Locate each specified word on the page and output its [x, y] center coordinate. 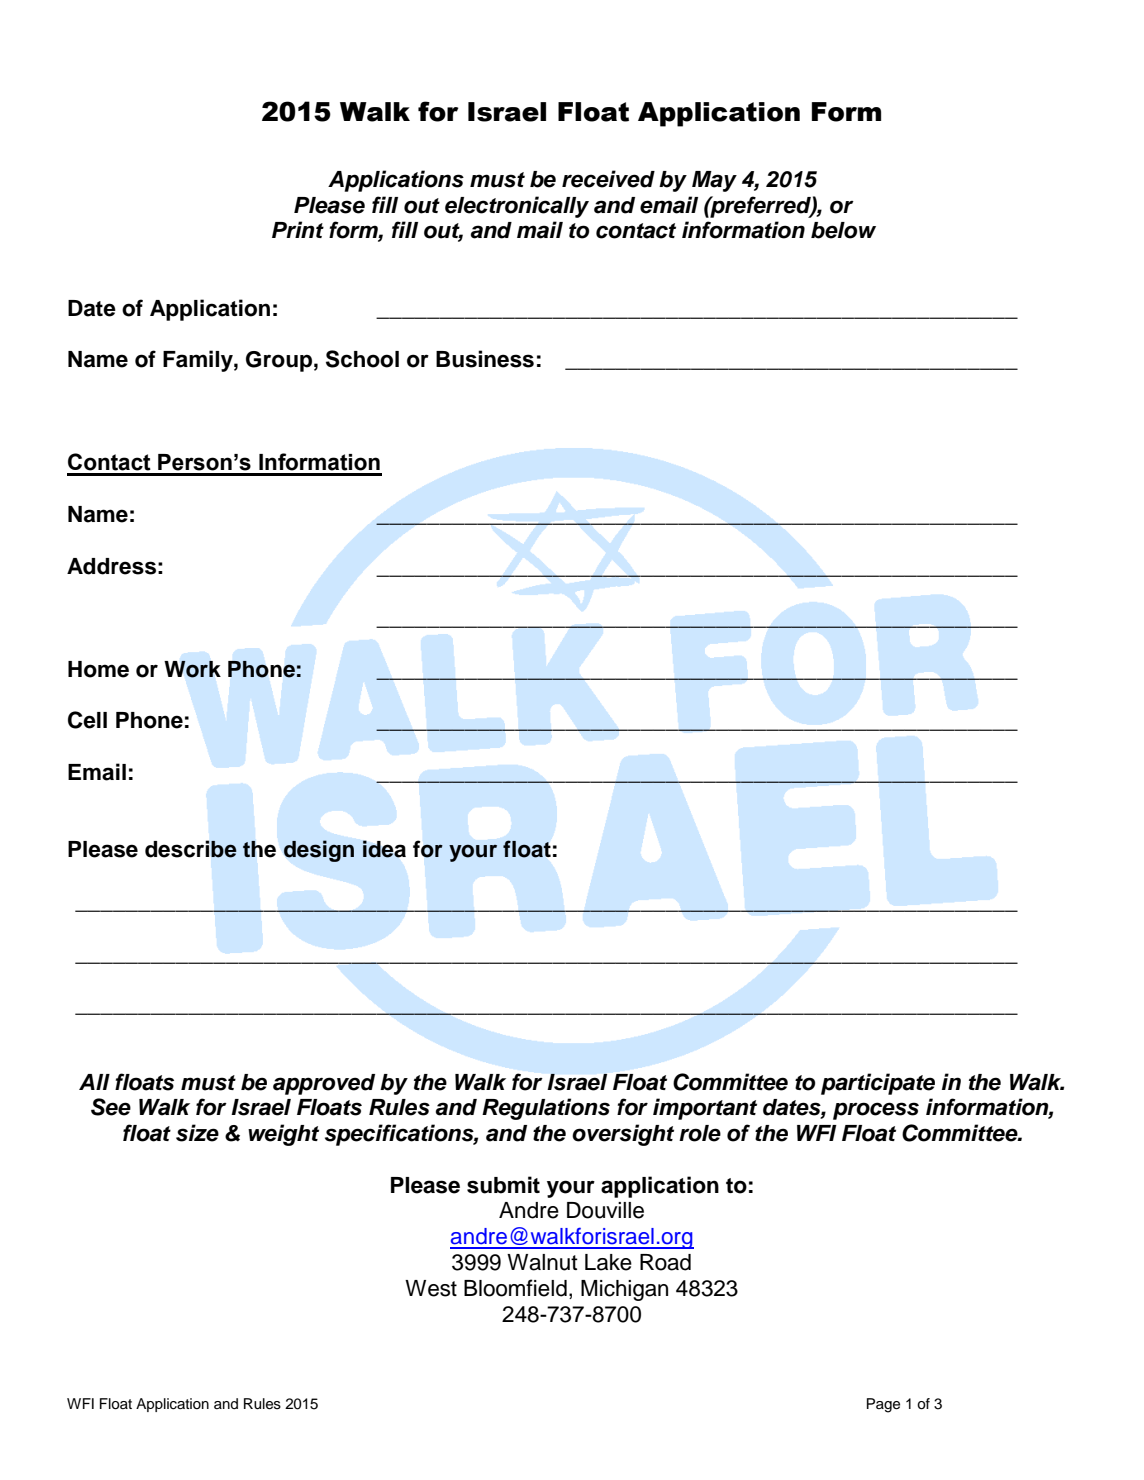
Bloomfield [515, 1288]
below [843, 230]
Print [298, 229]
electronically [517, 207]
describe [191, 849]
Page [883, 1405]
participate [878, 1084]
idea [384, 849]
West [431, 1288]
